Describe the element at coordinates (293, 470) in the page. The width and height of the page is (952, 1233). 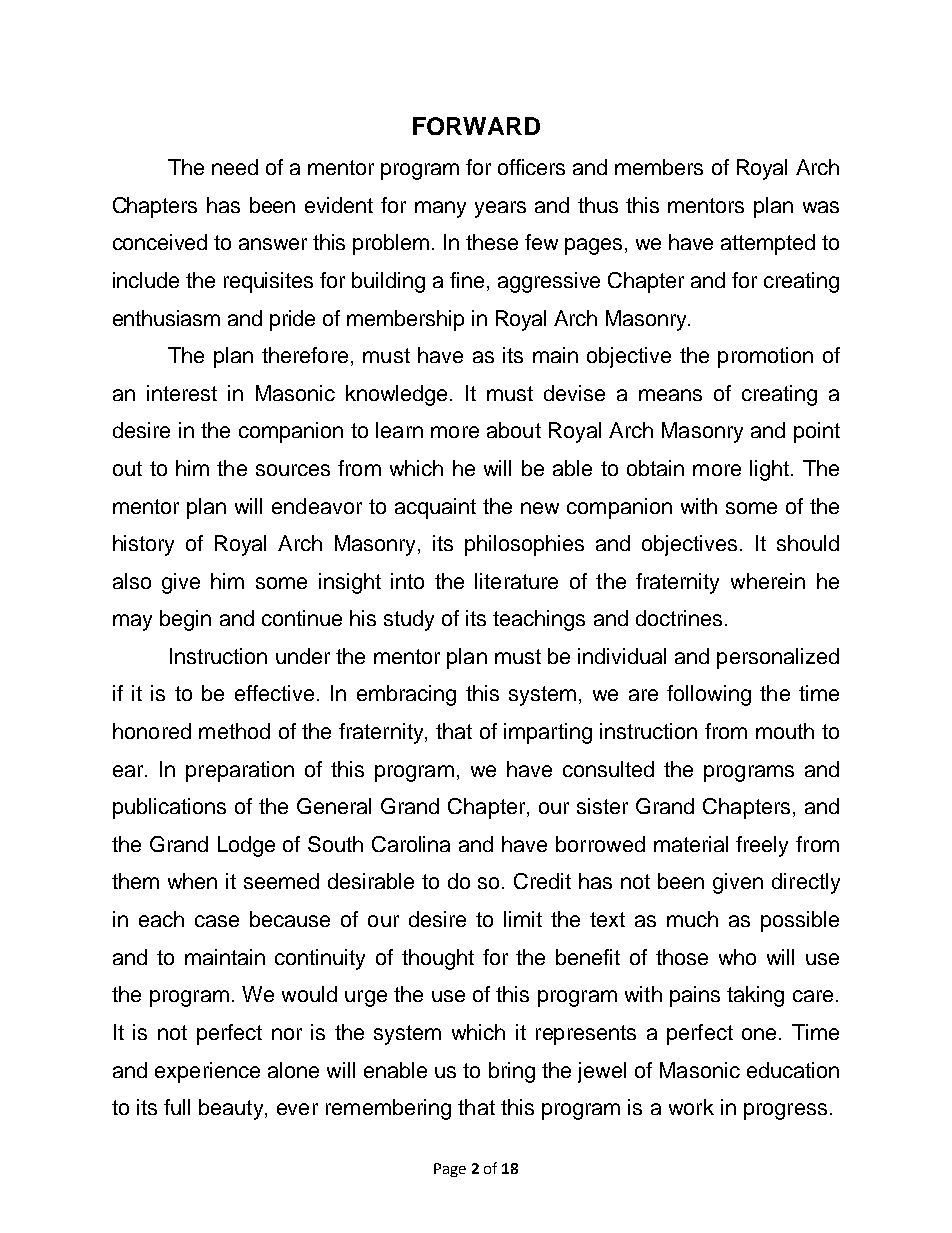
I see `sources` at that location.
